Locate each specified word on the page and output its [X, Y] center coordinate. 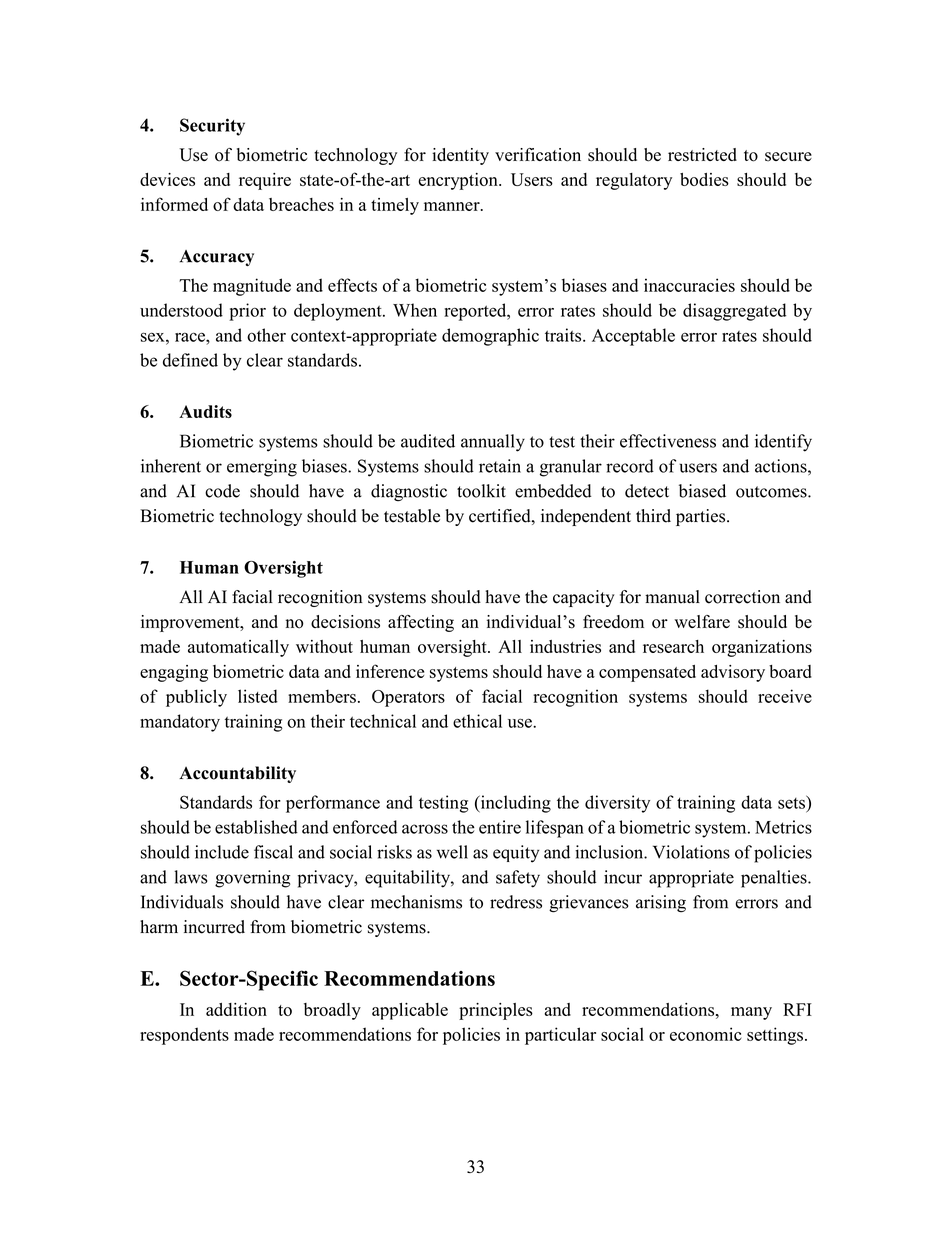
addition [236, 1009]
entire [500, 827]
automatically [238, 648]
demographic [490, 337]
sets [792, 802]
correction [742, 597]
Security [212, 127]
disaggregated [734, 312]
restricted [702, 155]
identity [460, 156]
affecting [421, 623]
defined [190, 360]
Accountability [237, 774]
